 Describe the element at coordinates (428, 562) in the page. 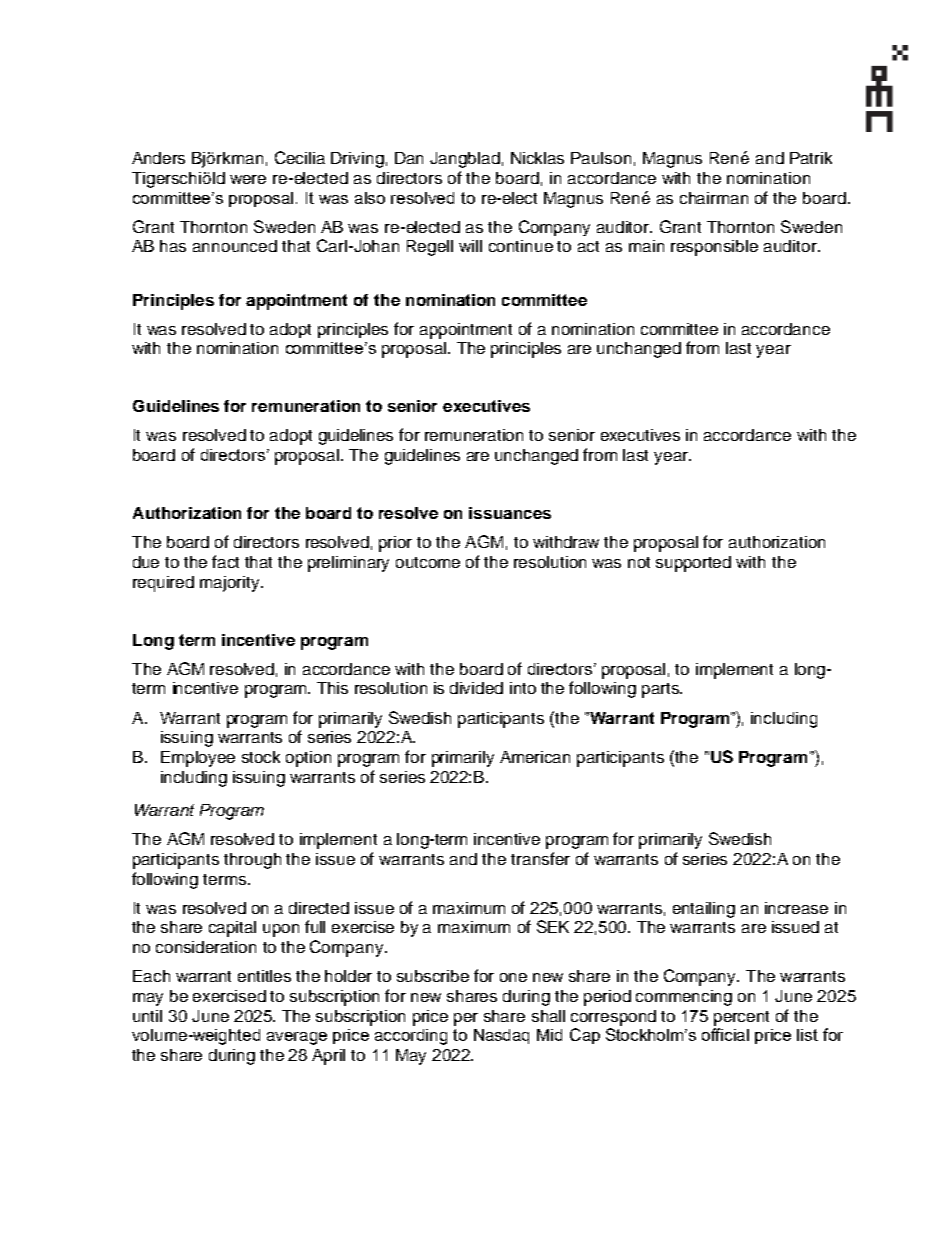

I see `outcome` at that location.
